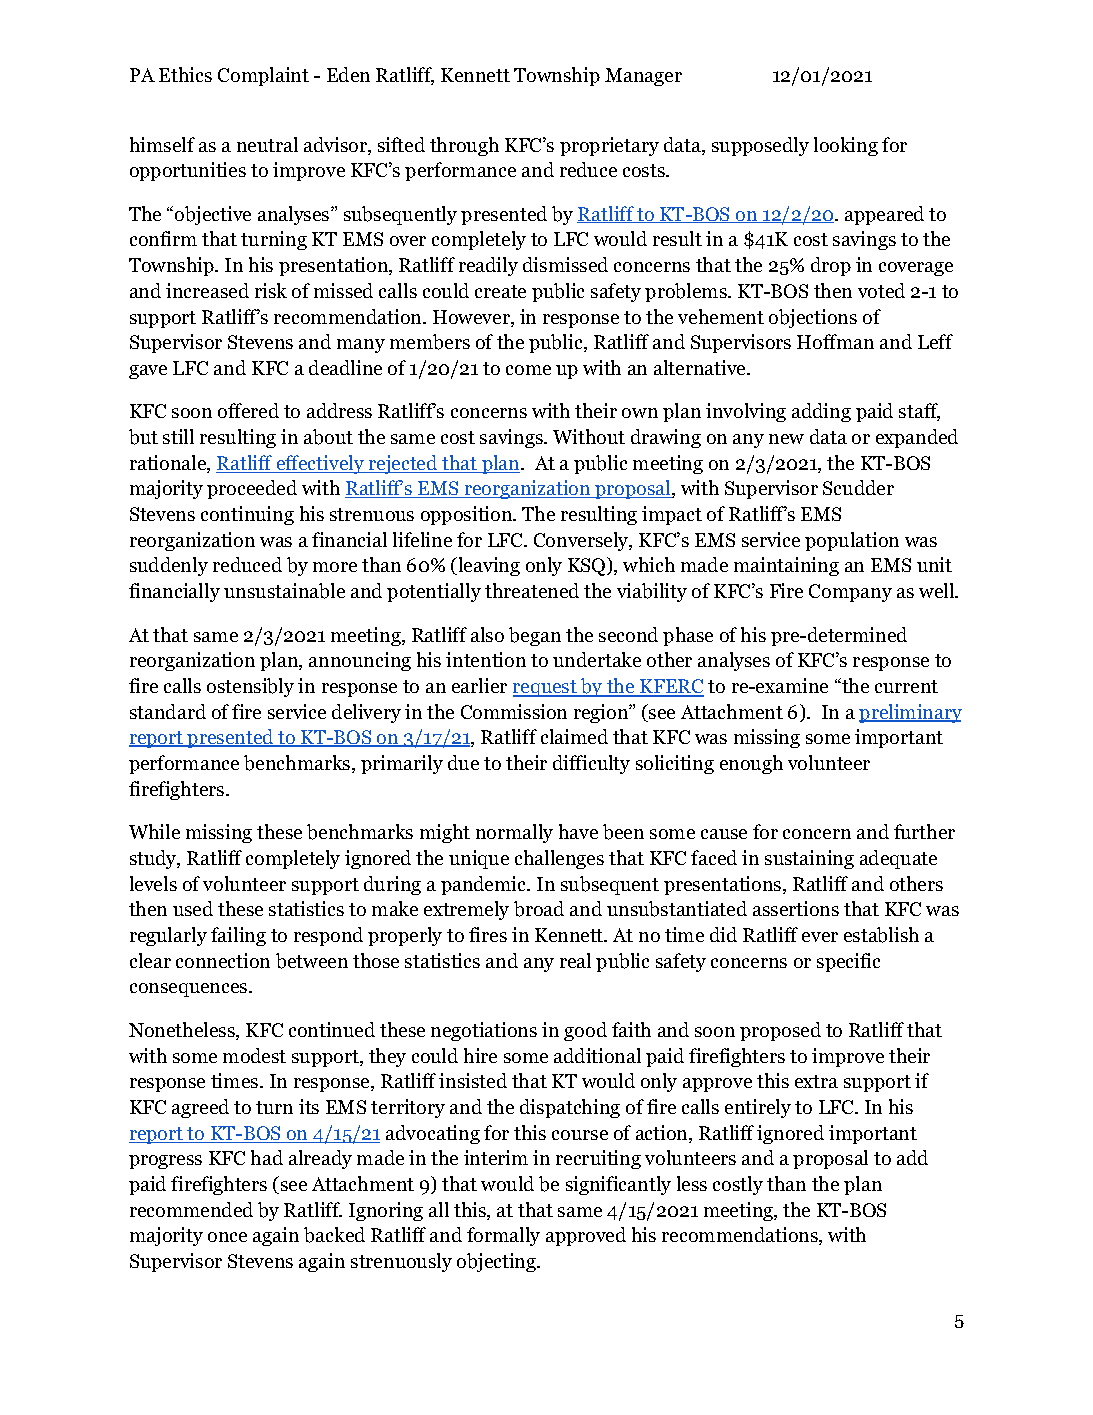  Describe the element at coordinates (263, 76) in the page. I see `Complaint` at that location.
